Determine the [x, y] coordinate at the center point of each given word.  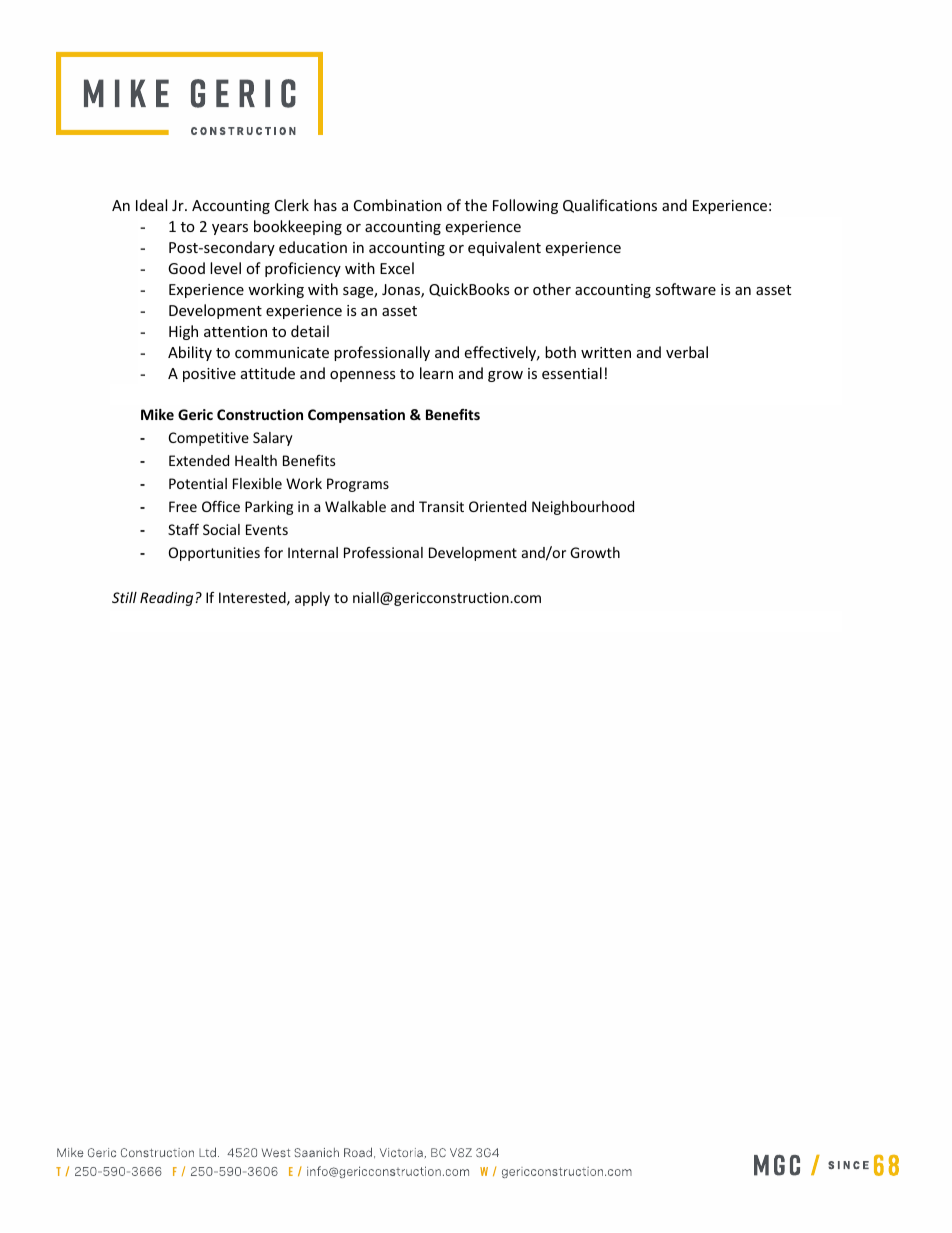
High [183, 332]
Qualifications [610, 206]
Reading [168, 599]
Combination [398, 205]
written [606, 352]
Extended [199, 460]
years [230, 229]
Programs [358, 485]
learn [436, 373]
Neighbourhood [583, 508]
